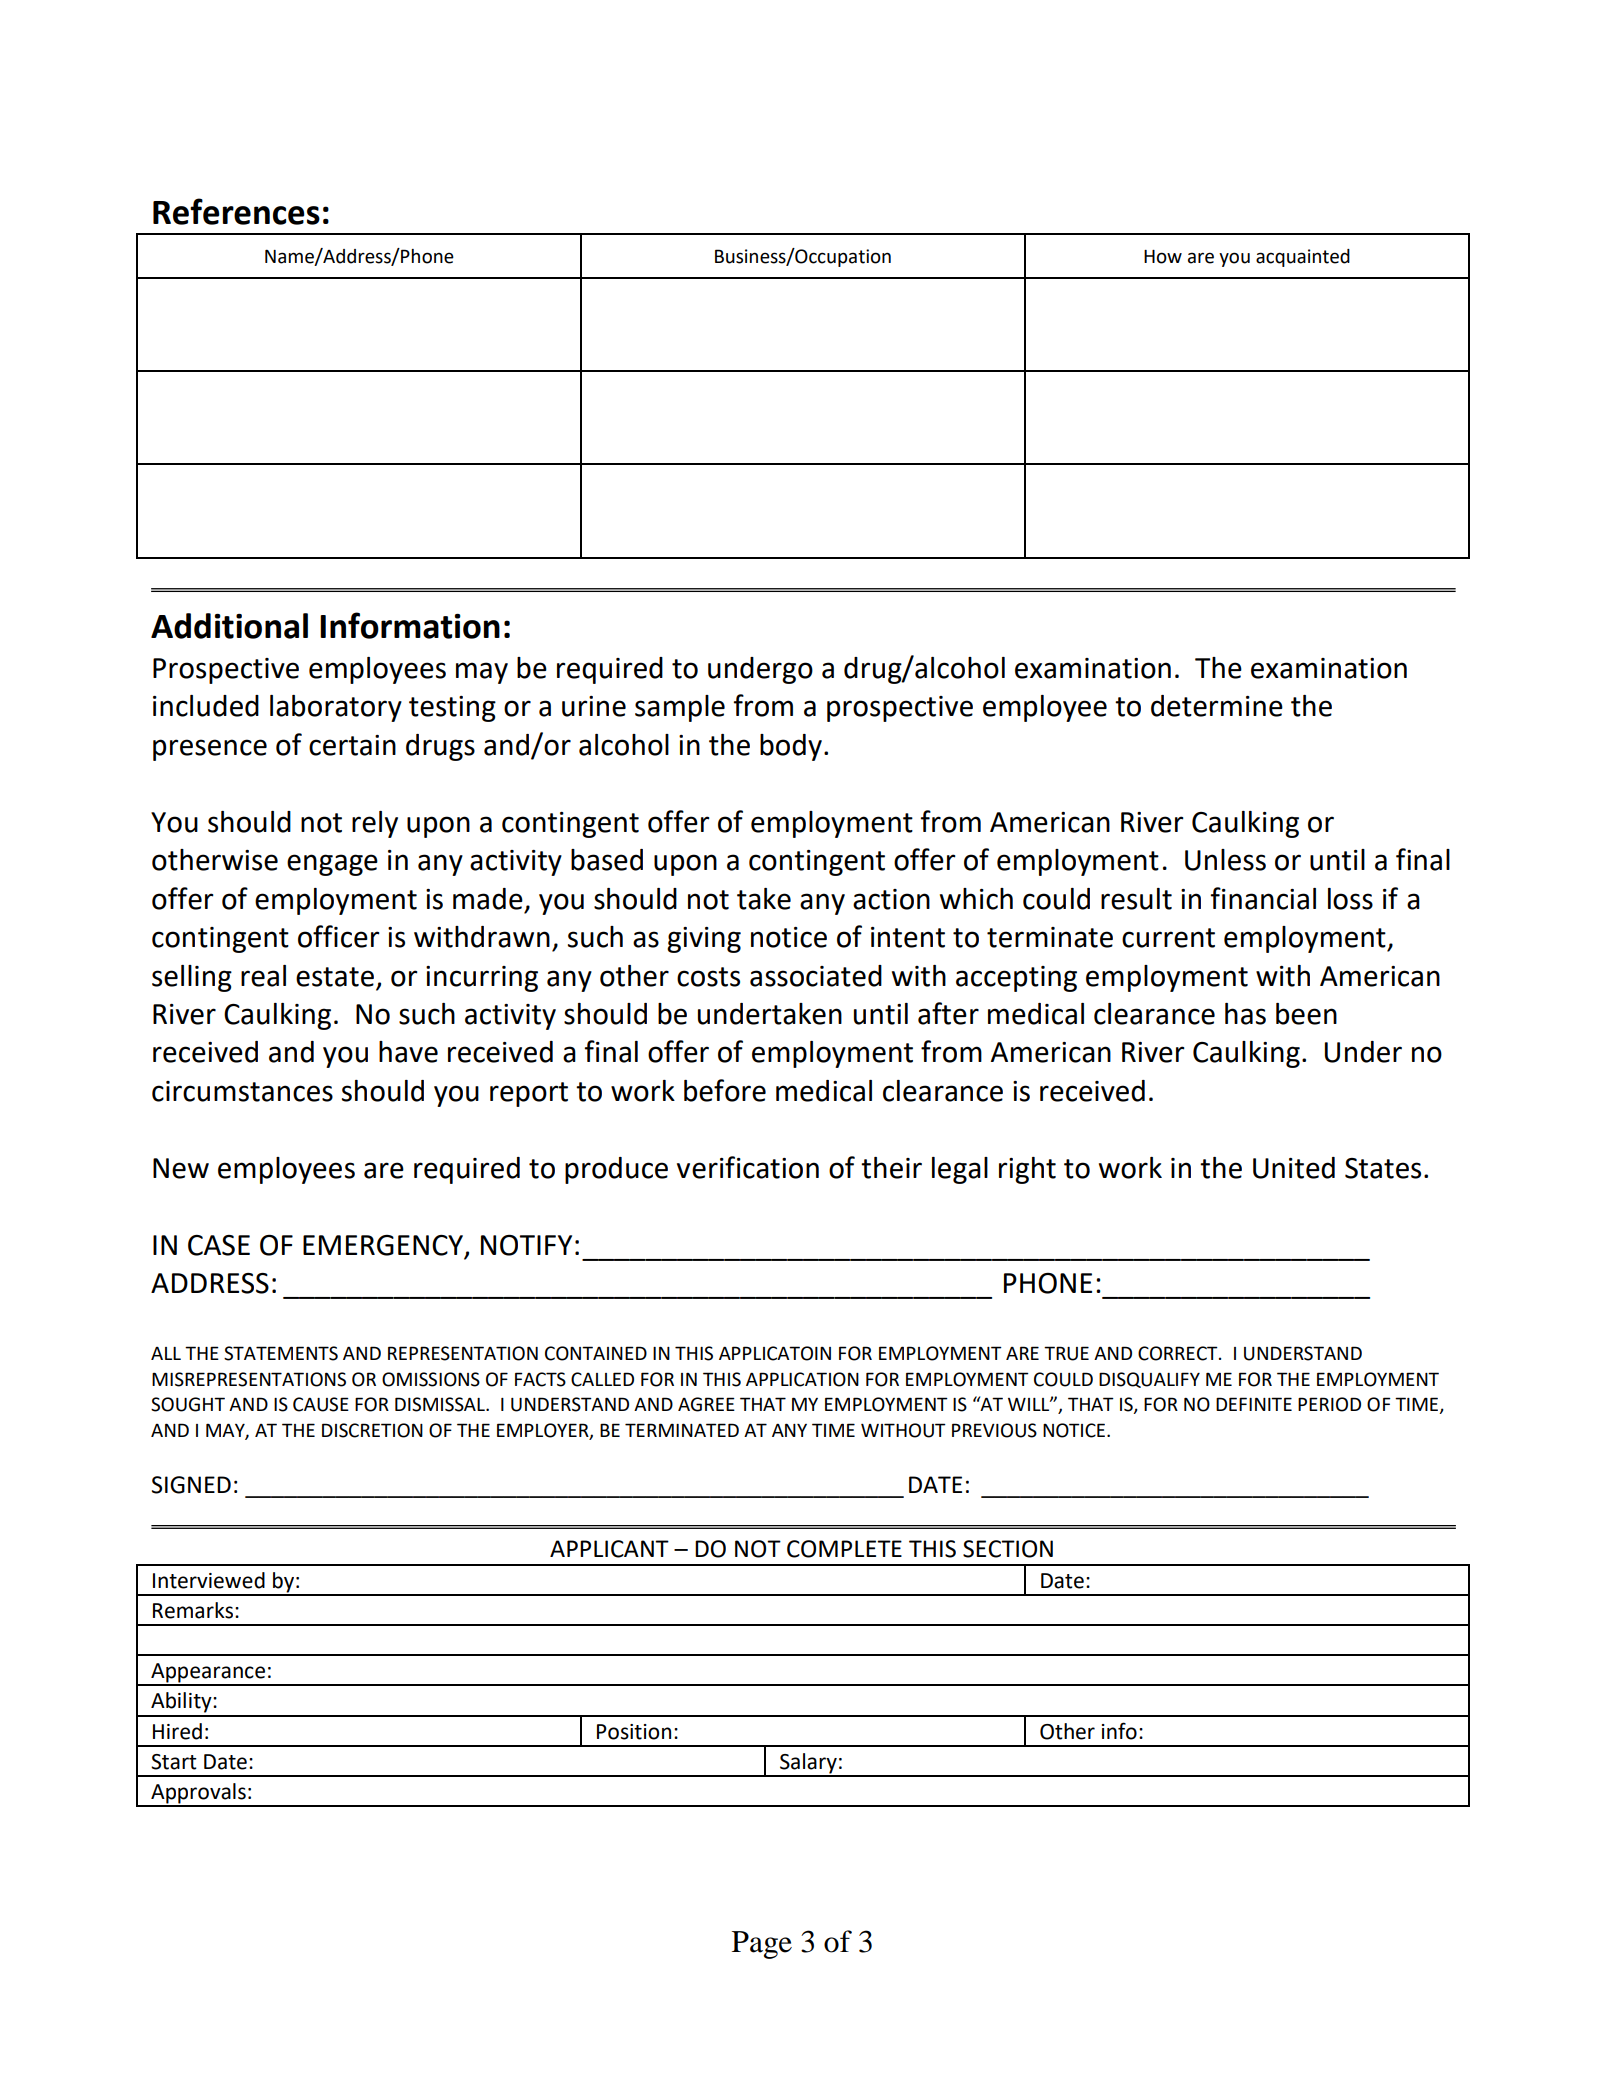 The height and width of the screenshot is (2078, 1606). I want to click on laboratory, so click(336, 708).
